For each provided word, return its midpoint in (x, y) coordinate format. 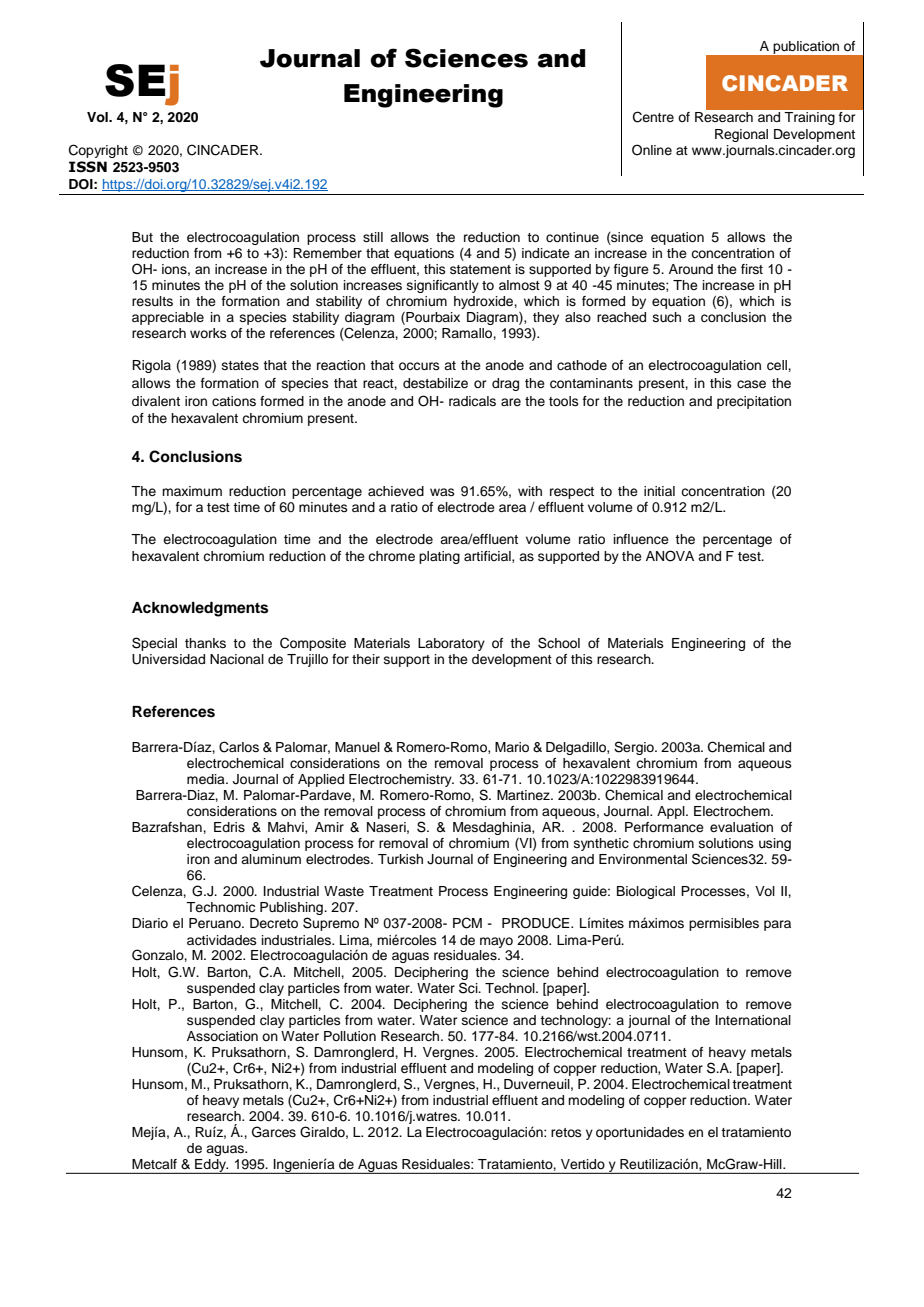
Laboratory (451, 644)
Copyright (98, 151)
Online (652, 150)
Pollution (350, 1036)
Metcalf (154, 1164)
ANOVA (670, 556)
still (373, 237)
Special (154, 644)
